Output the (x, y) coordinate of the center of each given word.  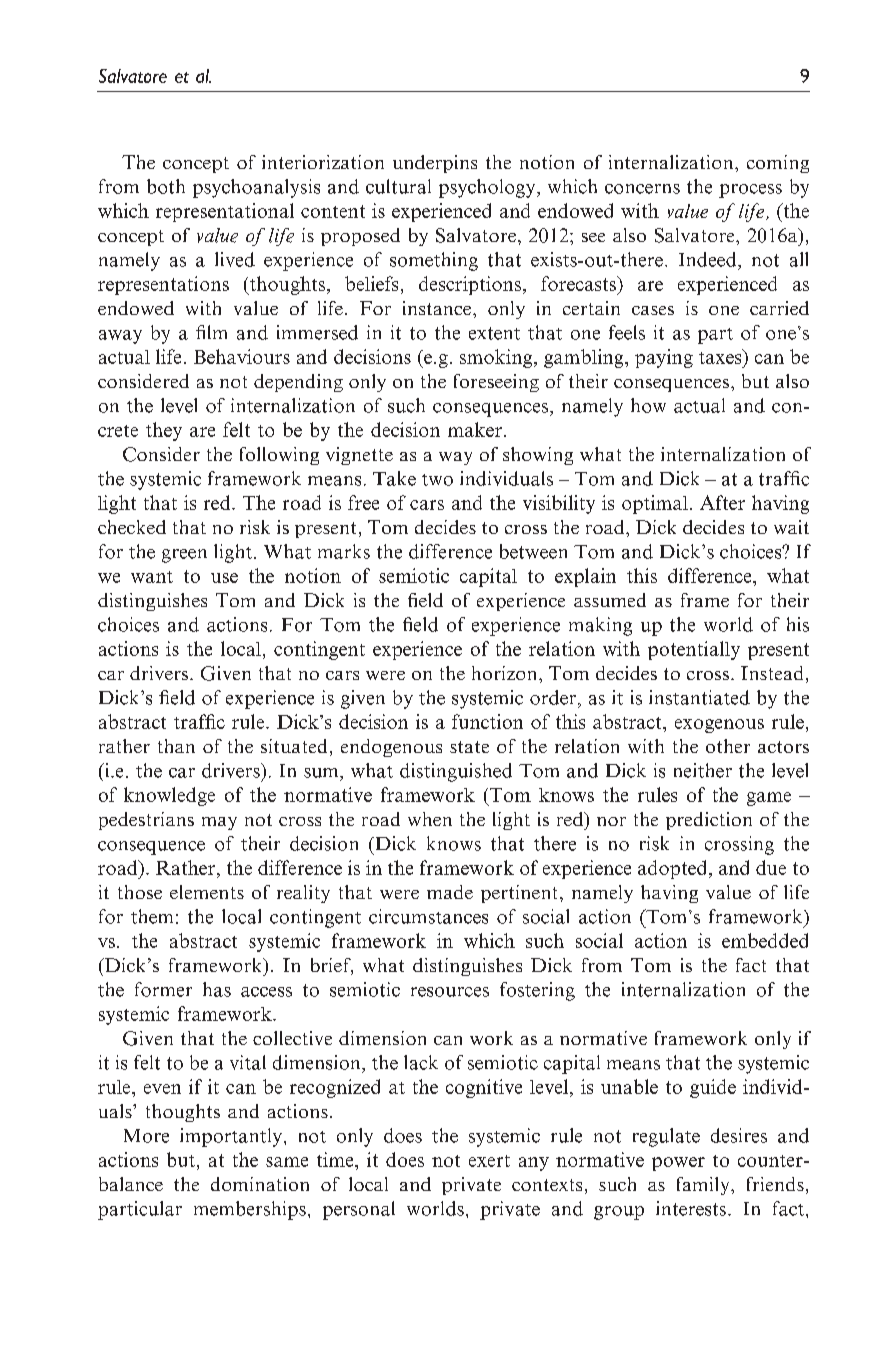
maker (475, 429)
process (750, 191)
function (487, 721)
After (722, 502)
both (166, 186)
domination (260, 1184)
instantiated (699, 697)
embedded (765, 940)
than (176, 746)
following (279, 456)
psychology (488, 188)
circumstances (428, 916)
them (152, 916)
